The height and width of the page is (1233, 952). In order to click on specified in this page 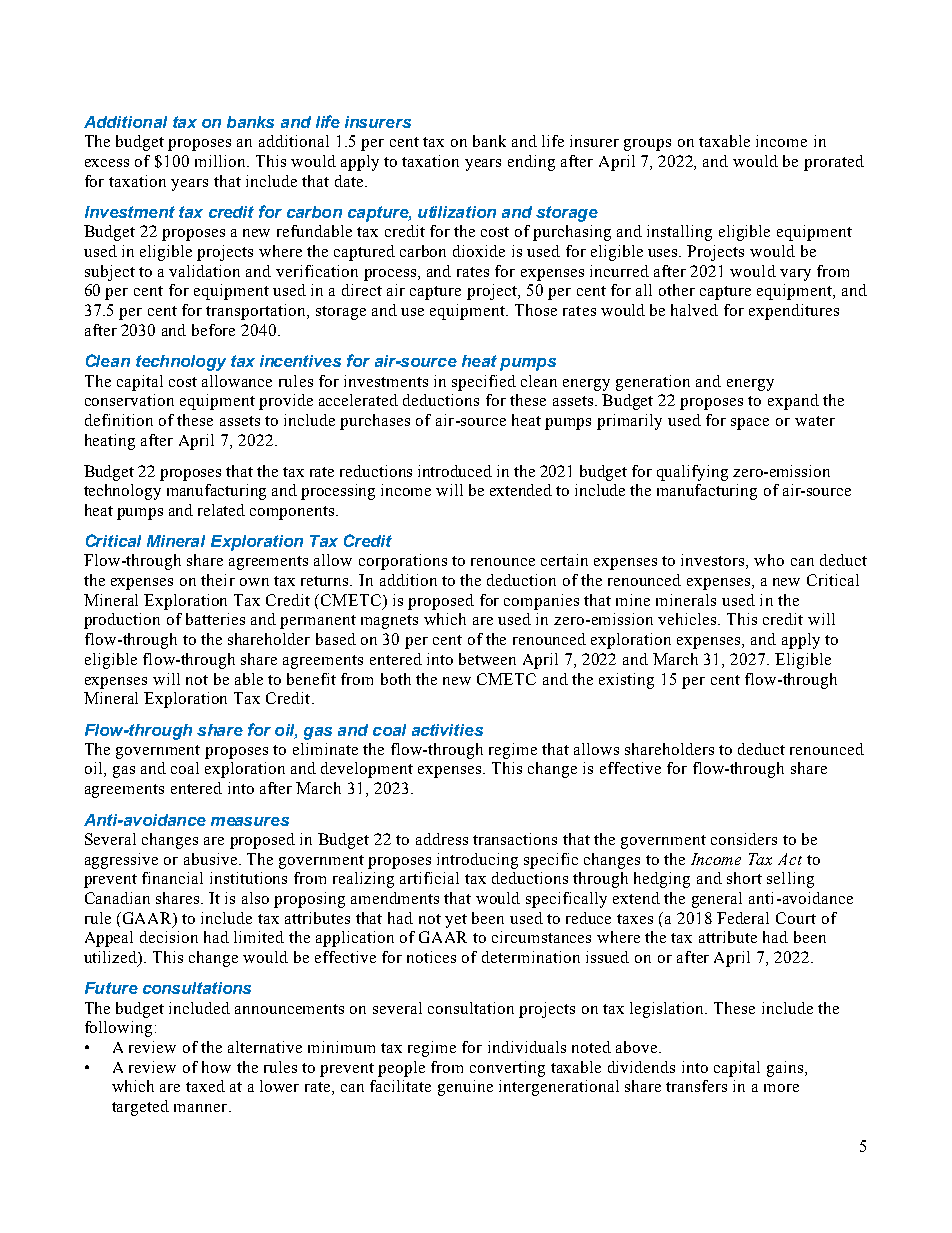, I will do `click(484, 383)`.
